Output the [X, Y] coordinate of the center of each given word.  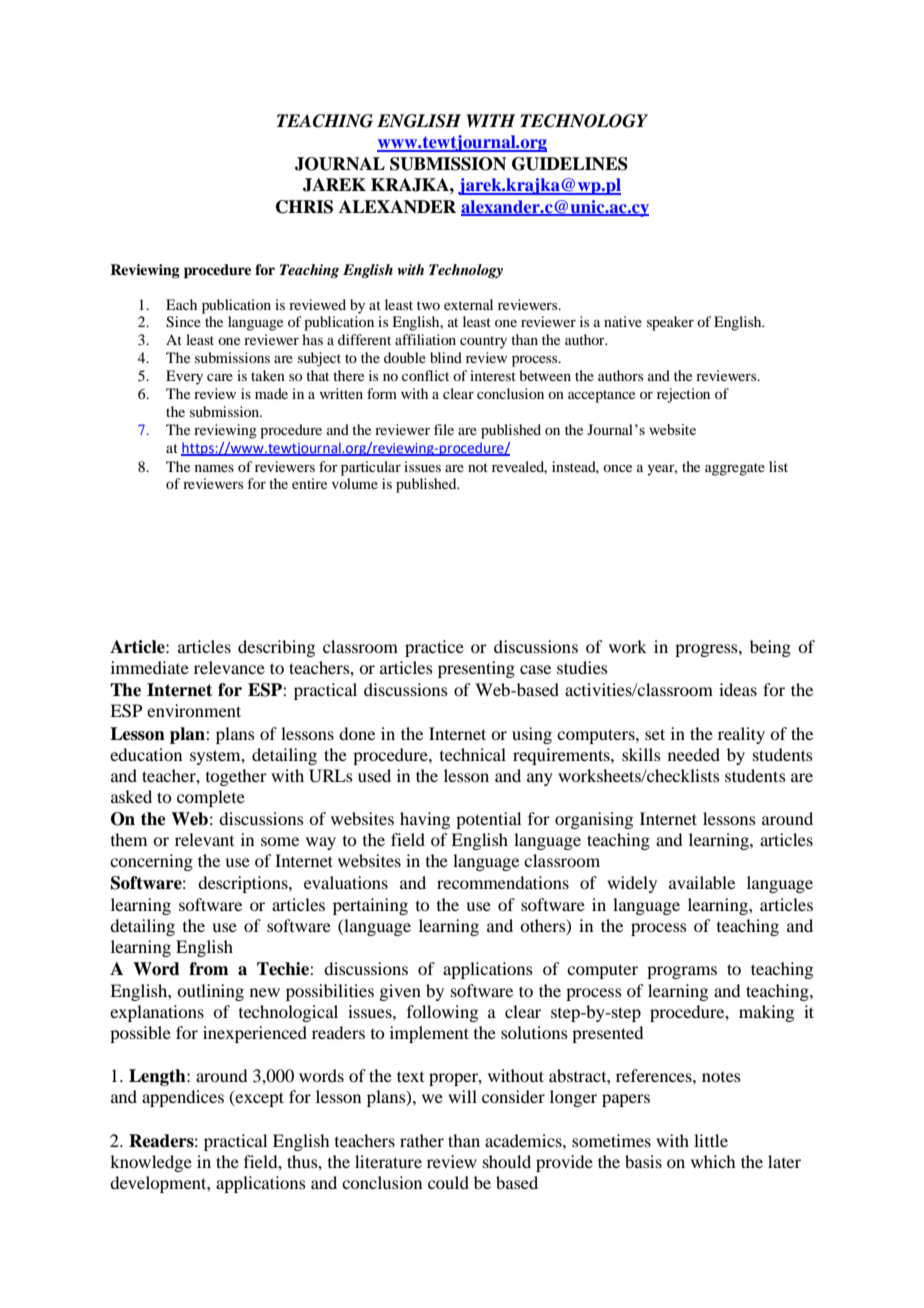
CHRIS [304, 207]
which [713, 1161]
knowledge [151, 1163]
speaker [670, 323]
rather [422, 1140]
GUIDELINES [570, 164]
